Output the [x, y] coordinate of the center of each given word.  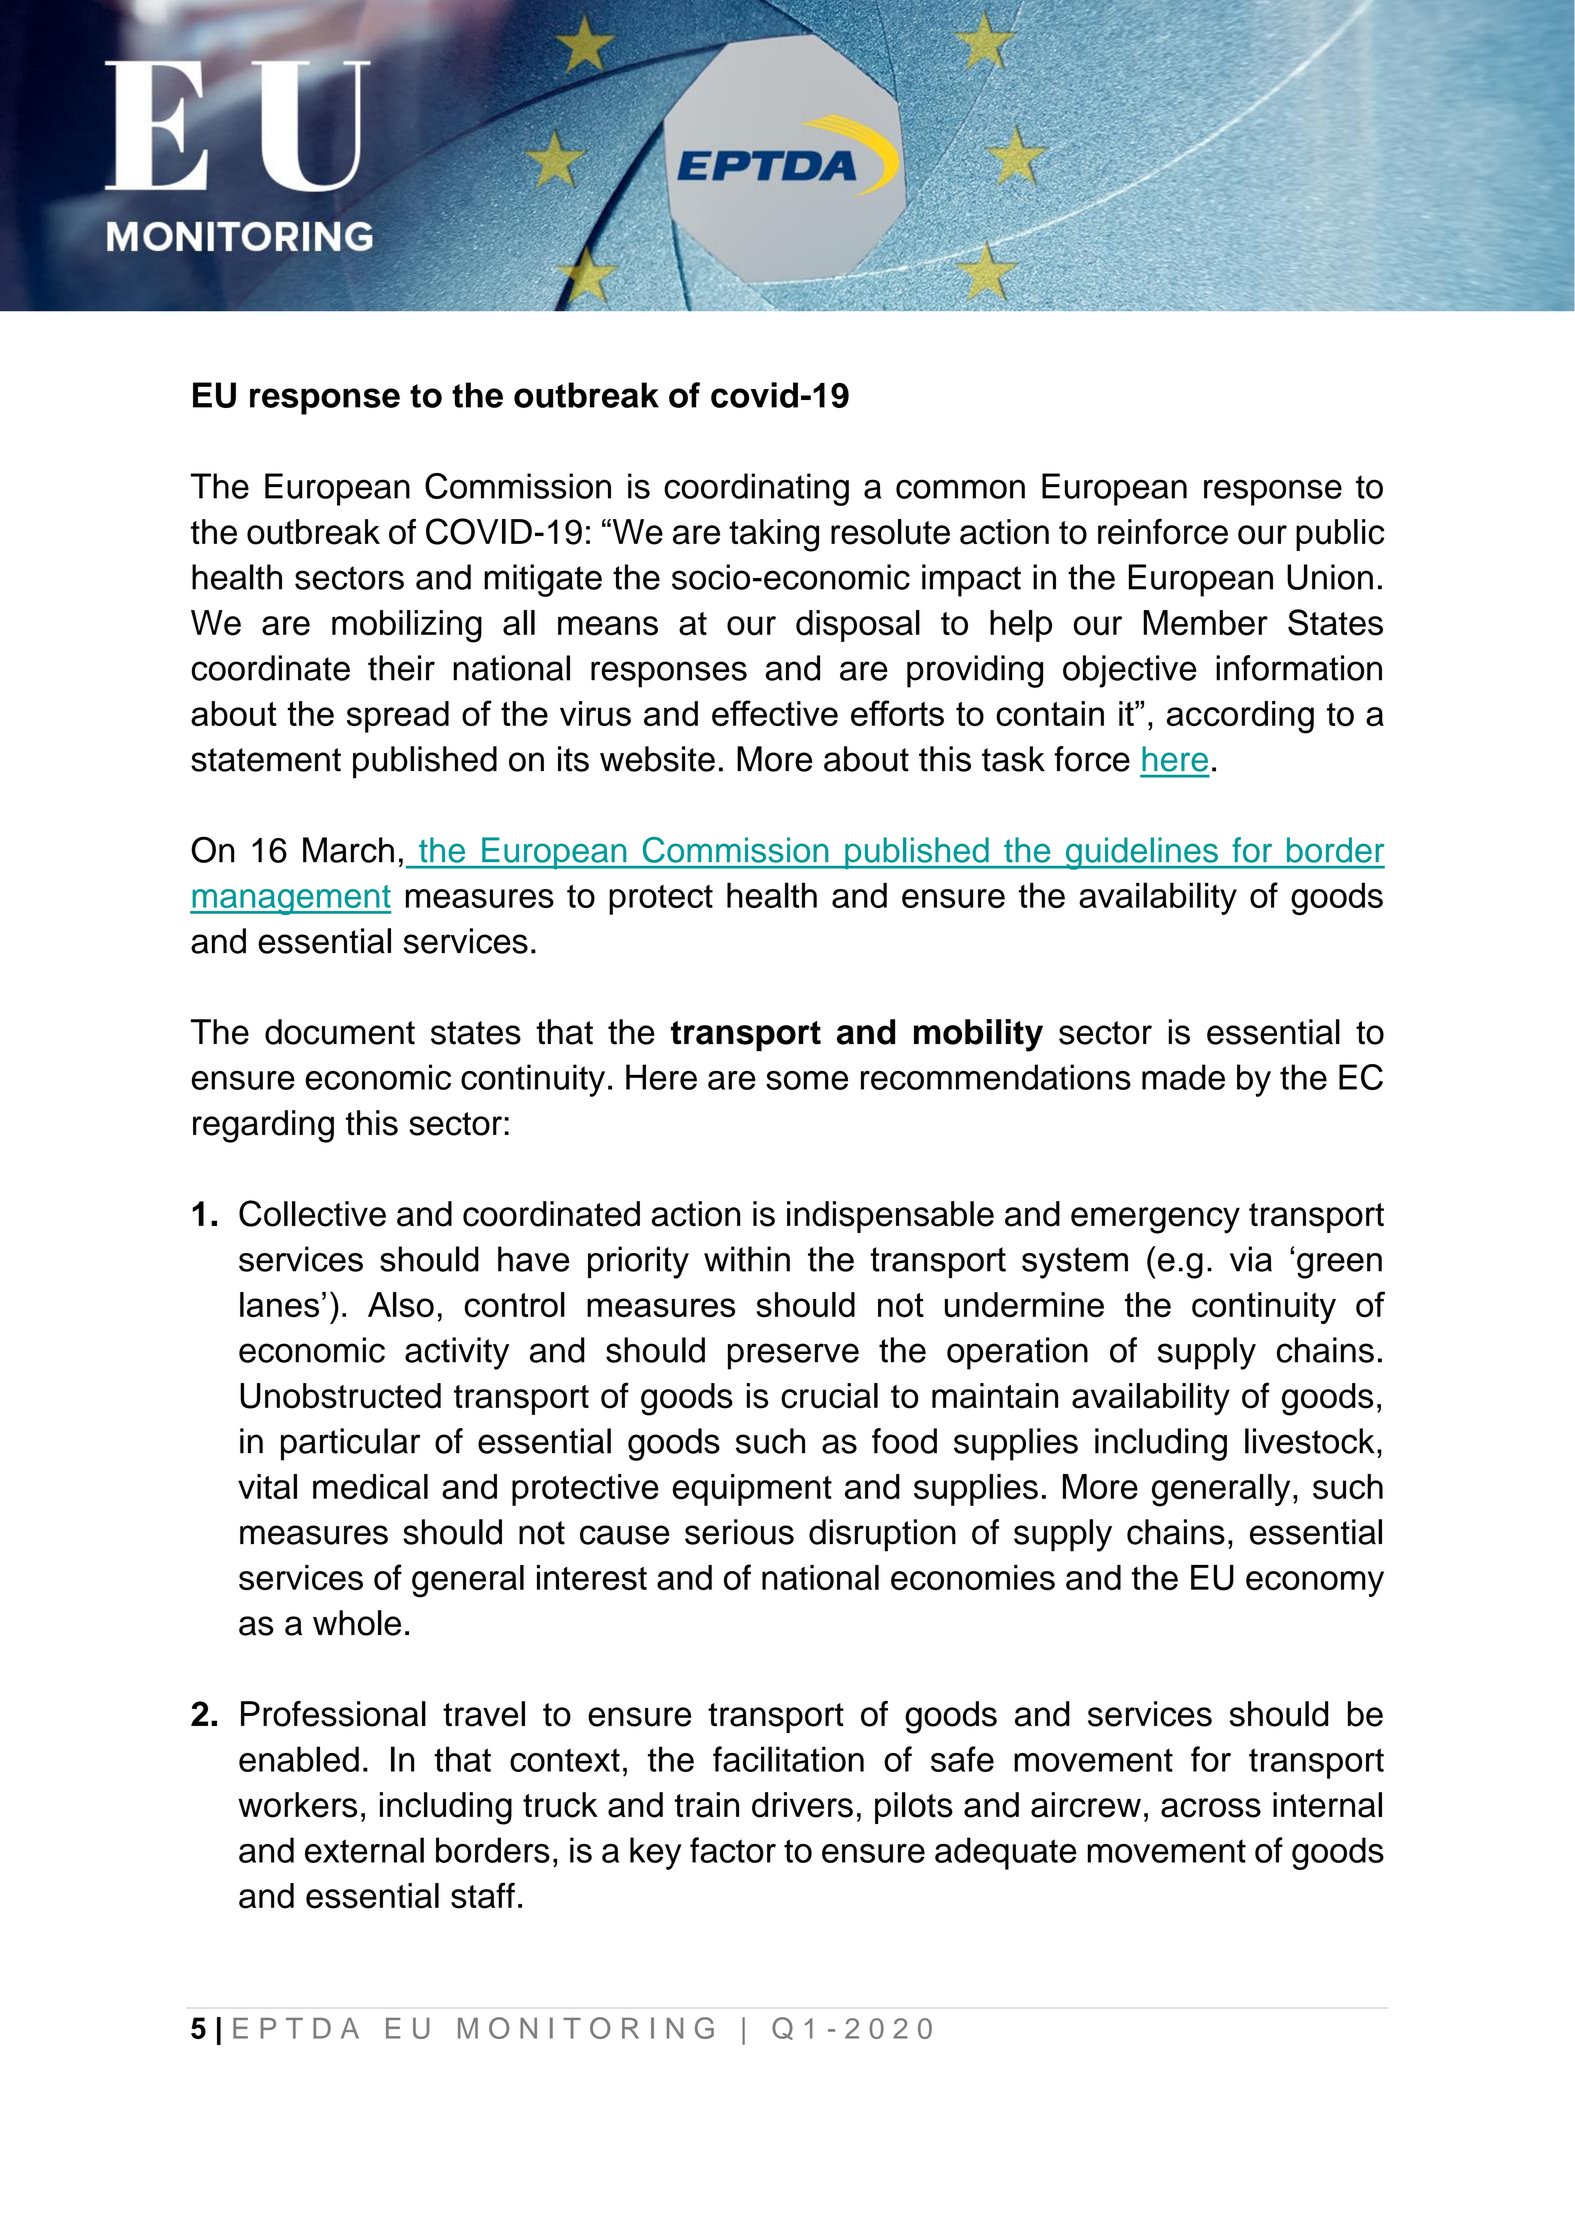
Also [401, 1305]
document [340, 1032]
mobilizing [407, 626]
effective [775, 713]
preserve [793, 1356]
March [348, 850]
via [1251, 1259]
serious [739, 1532]
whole [357, 1623]
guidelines [1141, 853]
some [807, 1080]
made [1183, 1077]
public [1340, 535]
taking [774, 535]
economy [1315, 1584]
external [364, 1850]
